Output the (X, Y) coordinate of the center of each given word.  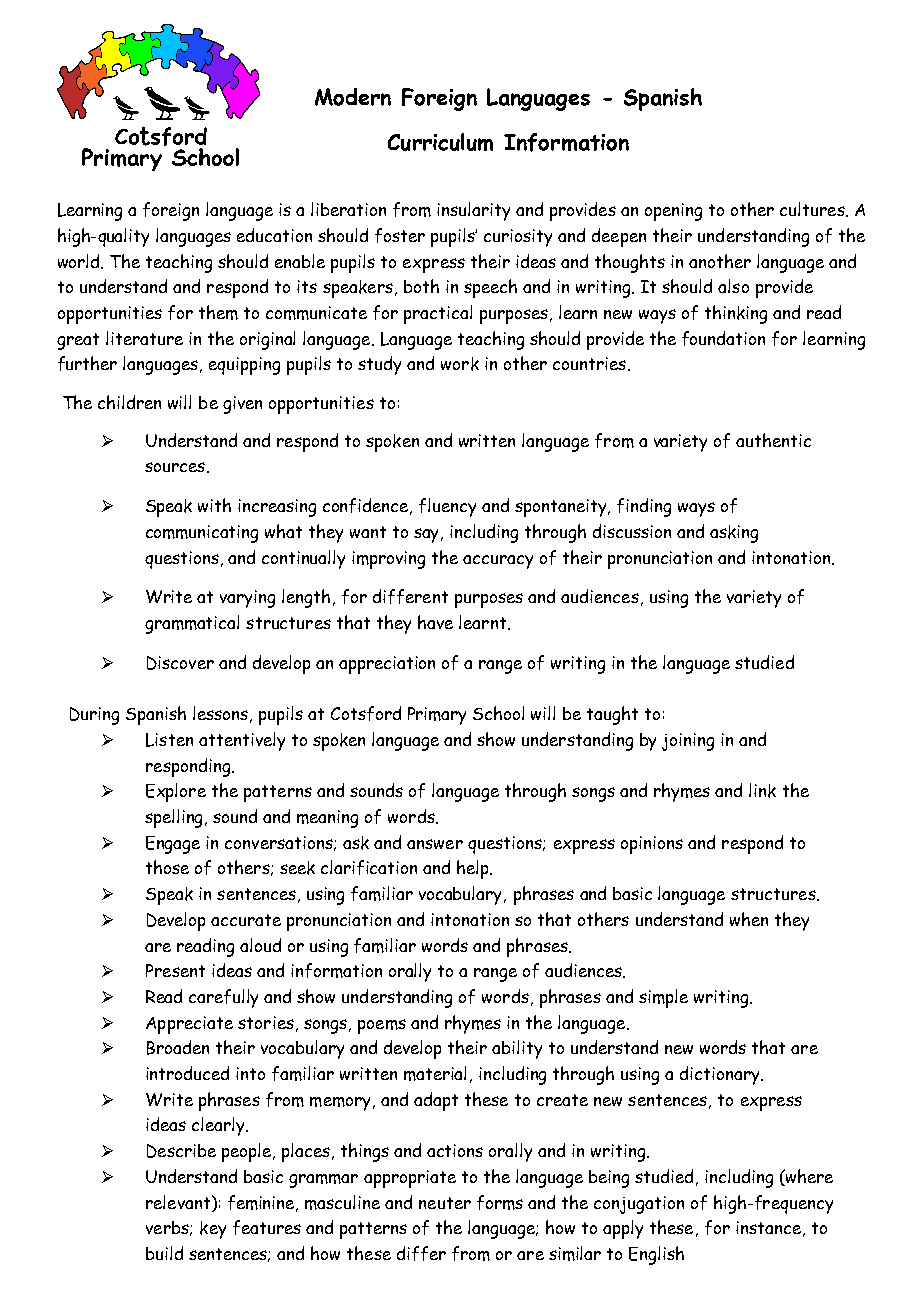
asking (734, 534)
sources (176, 467)
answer (435, 844)
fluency (447, 507)
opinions (652, 845)
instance (768, 1227)
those (167, 867)
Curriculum (440, 142)
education (274, 235)
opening (673, 212)
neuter (445, 1203)
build (164, 1253)
